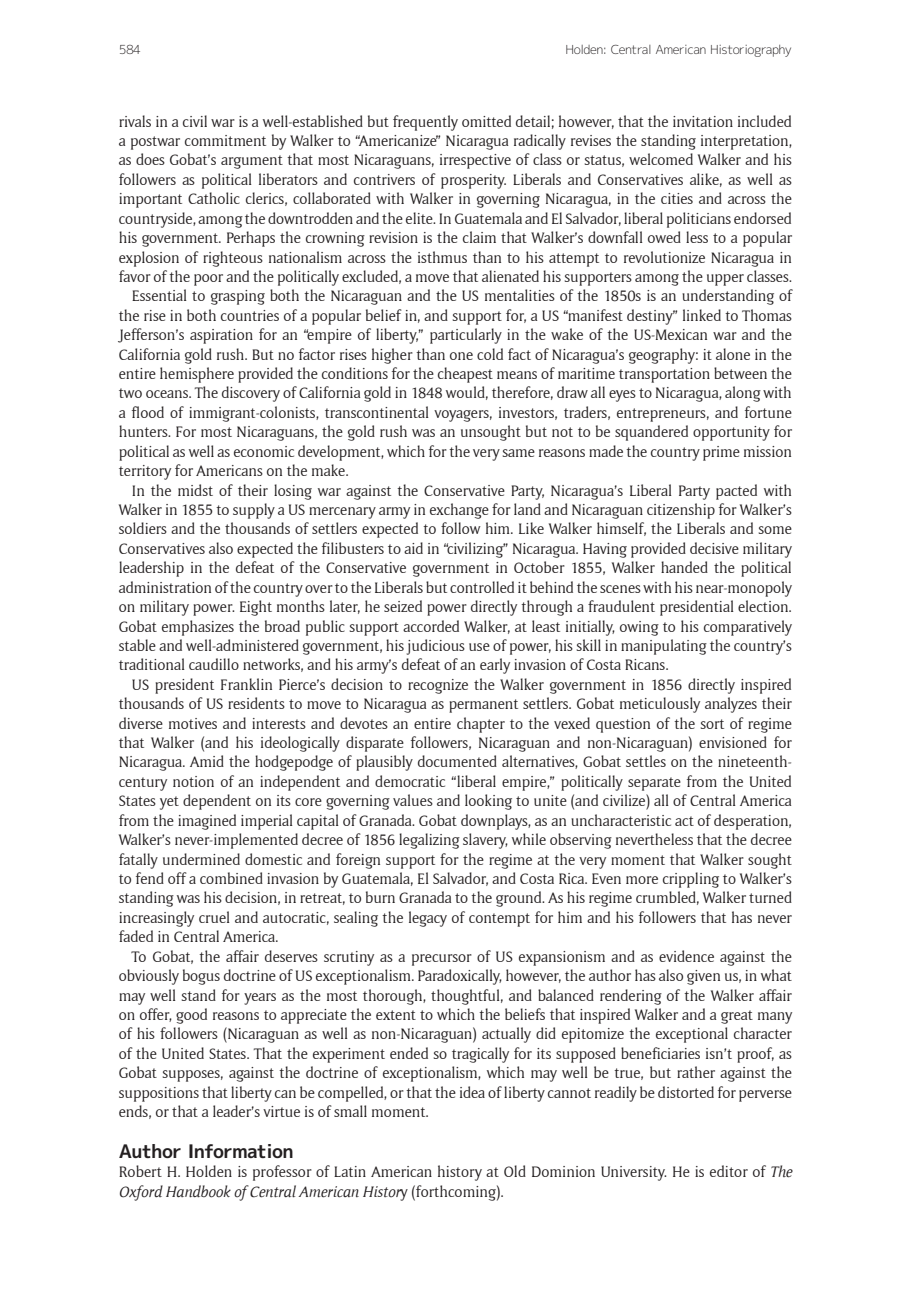 This screenshot has height=1308, width=924. What do you see at coordinates (472, 1092) in the screenshot?
I see `idea` at bounding box center [472, 1092].
